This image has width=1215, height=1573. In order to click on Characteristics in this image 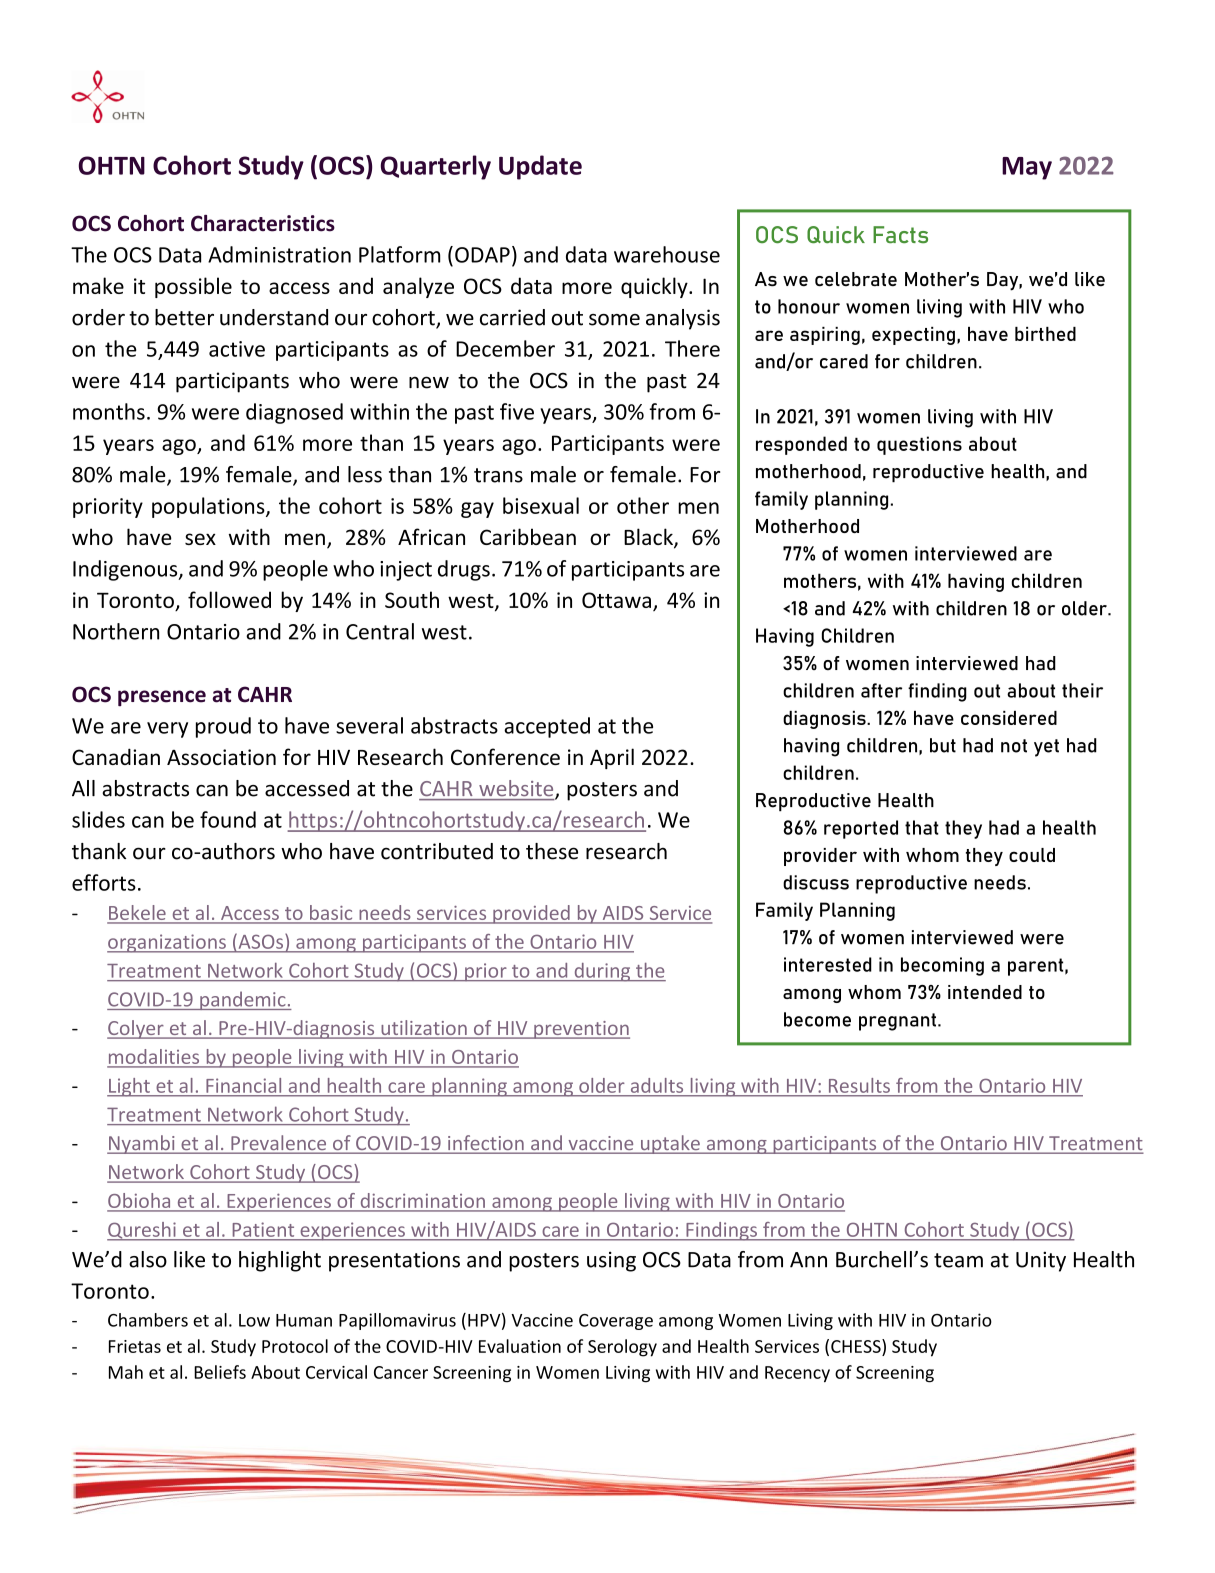, I will do `click(263, 223)`.
